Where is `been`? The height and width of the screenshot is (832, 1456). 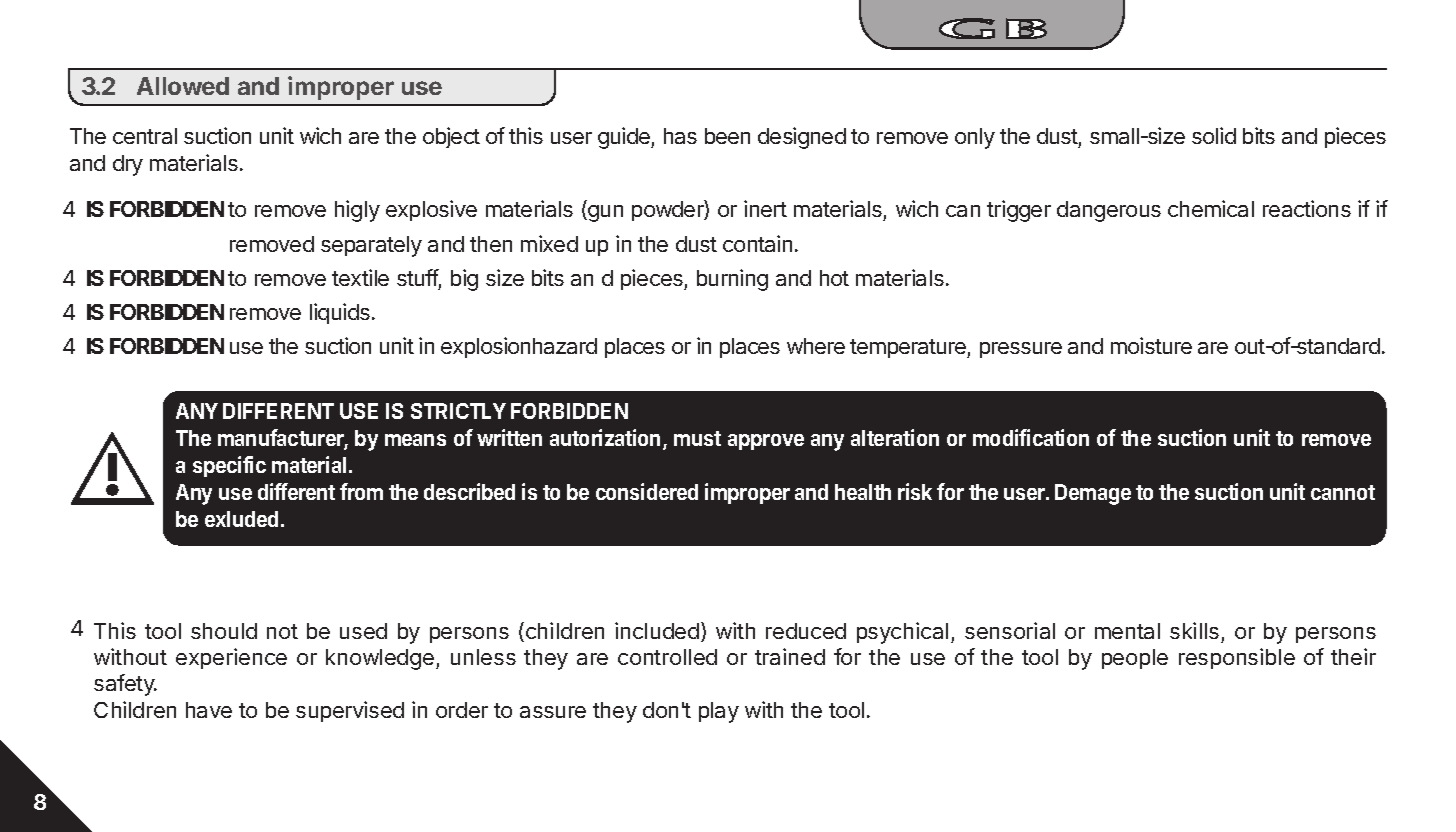 been is located at coordinates (727, 136).
